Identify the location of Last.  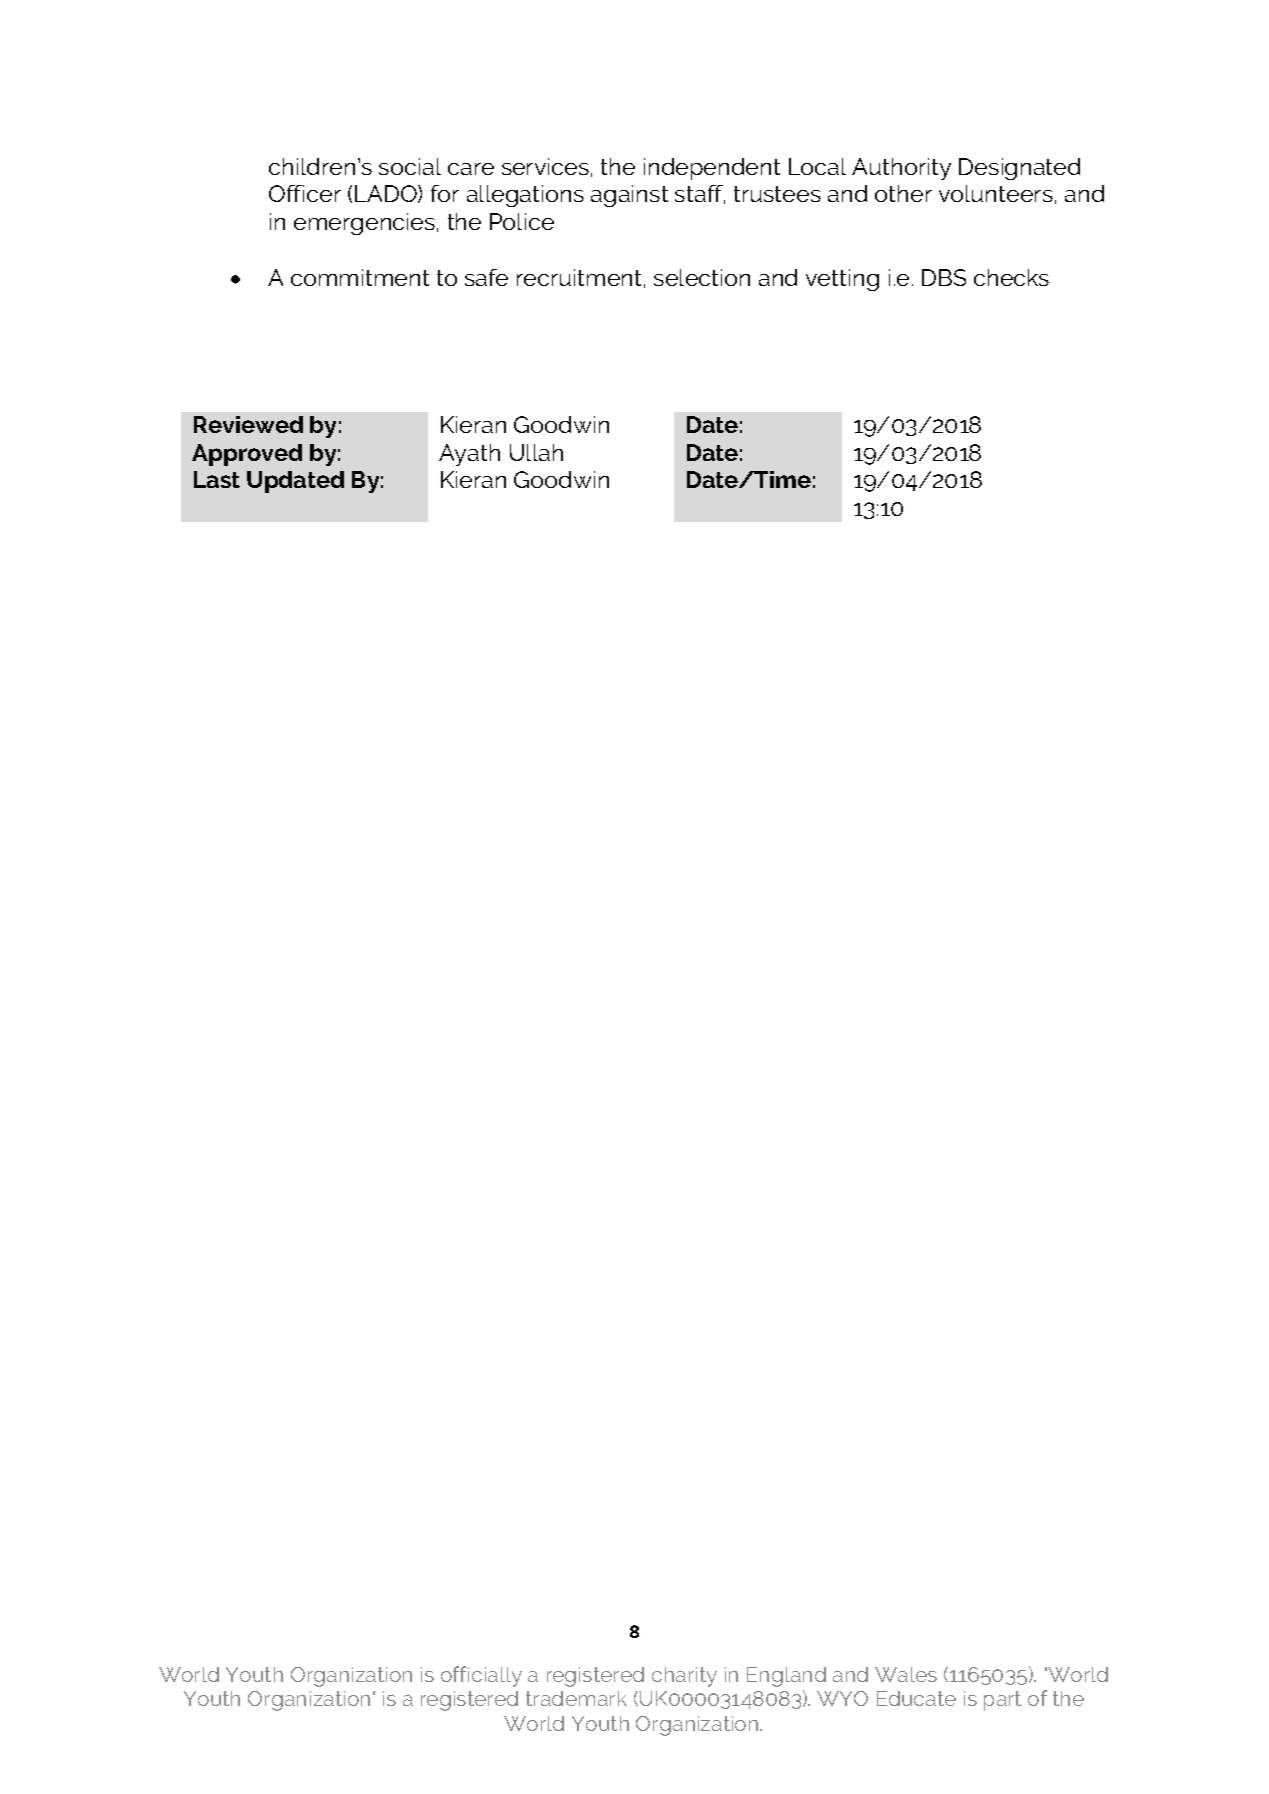
(217, 479).
